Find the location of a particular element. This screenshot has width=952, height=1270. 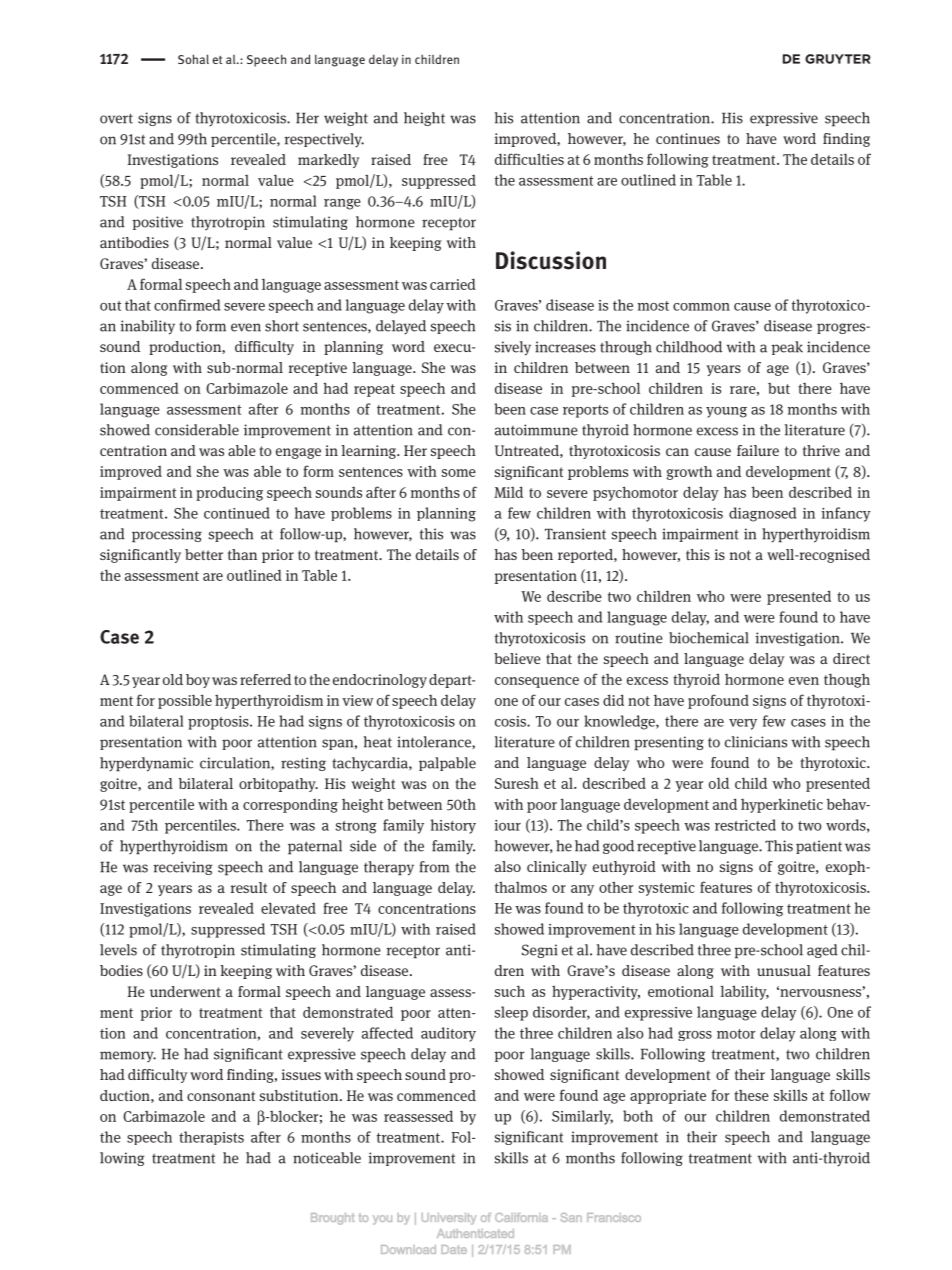

therapists is located at coordinates (211, 1138).
